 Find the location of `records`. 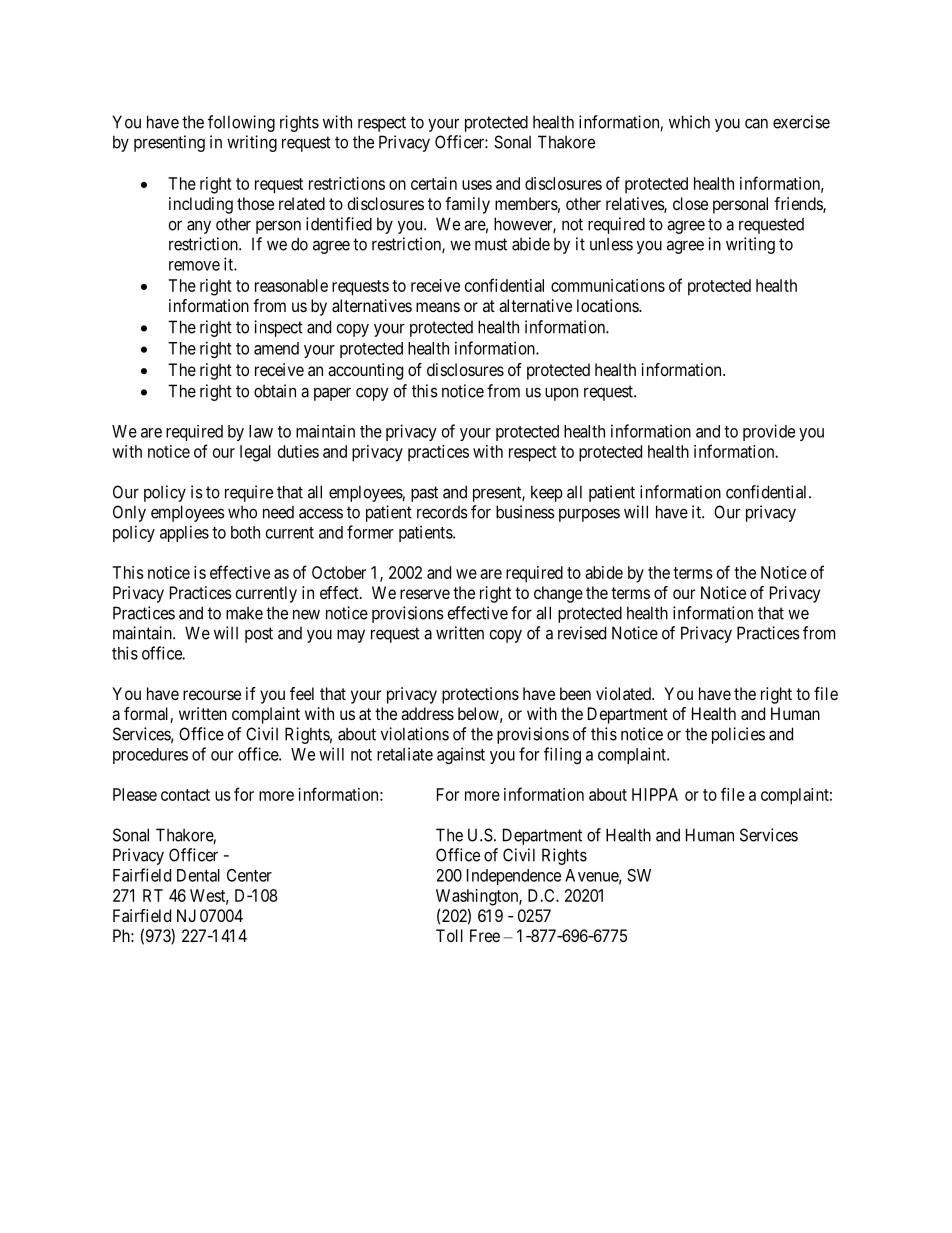

records is located at coordinates (442, 512).
